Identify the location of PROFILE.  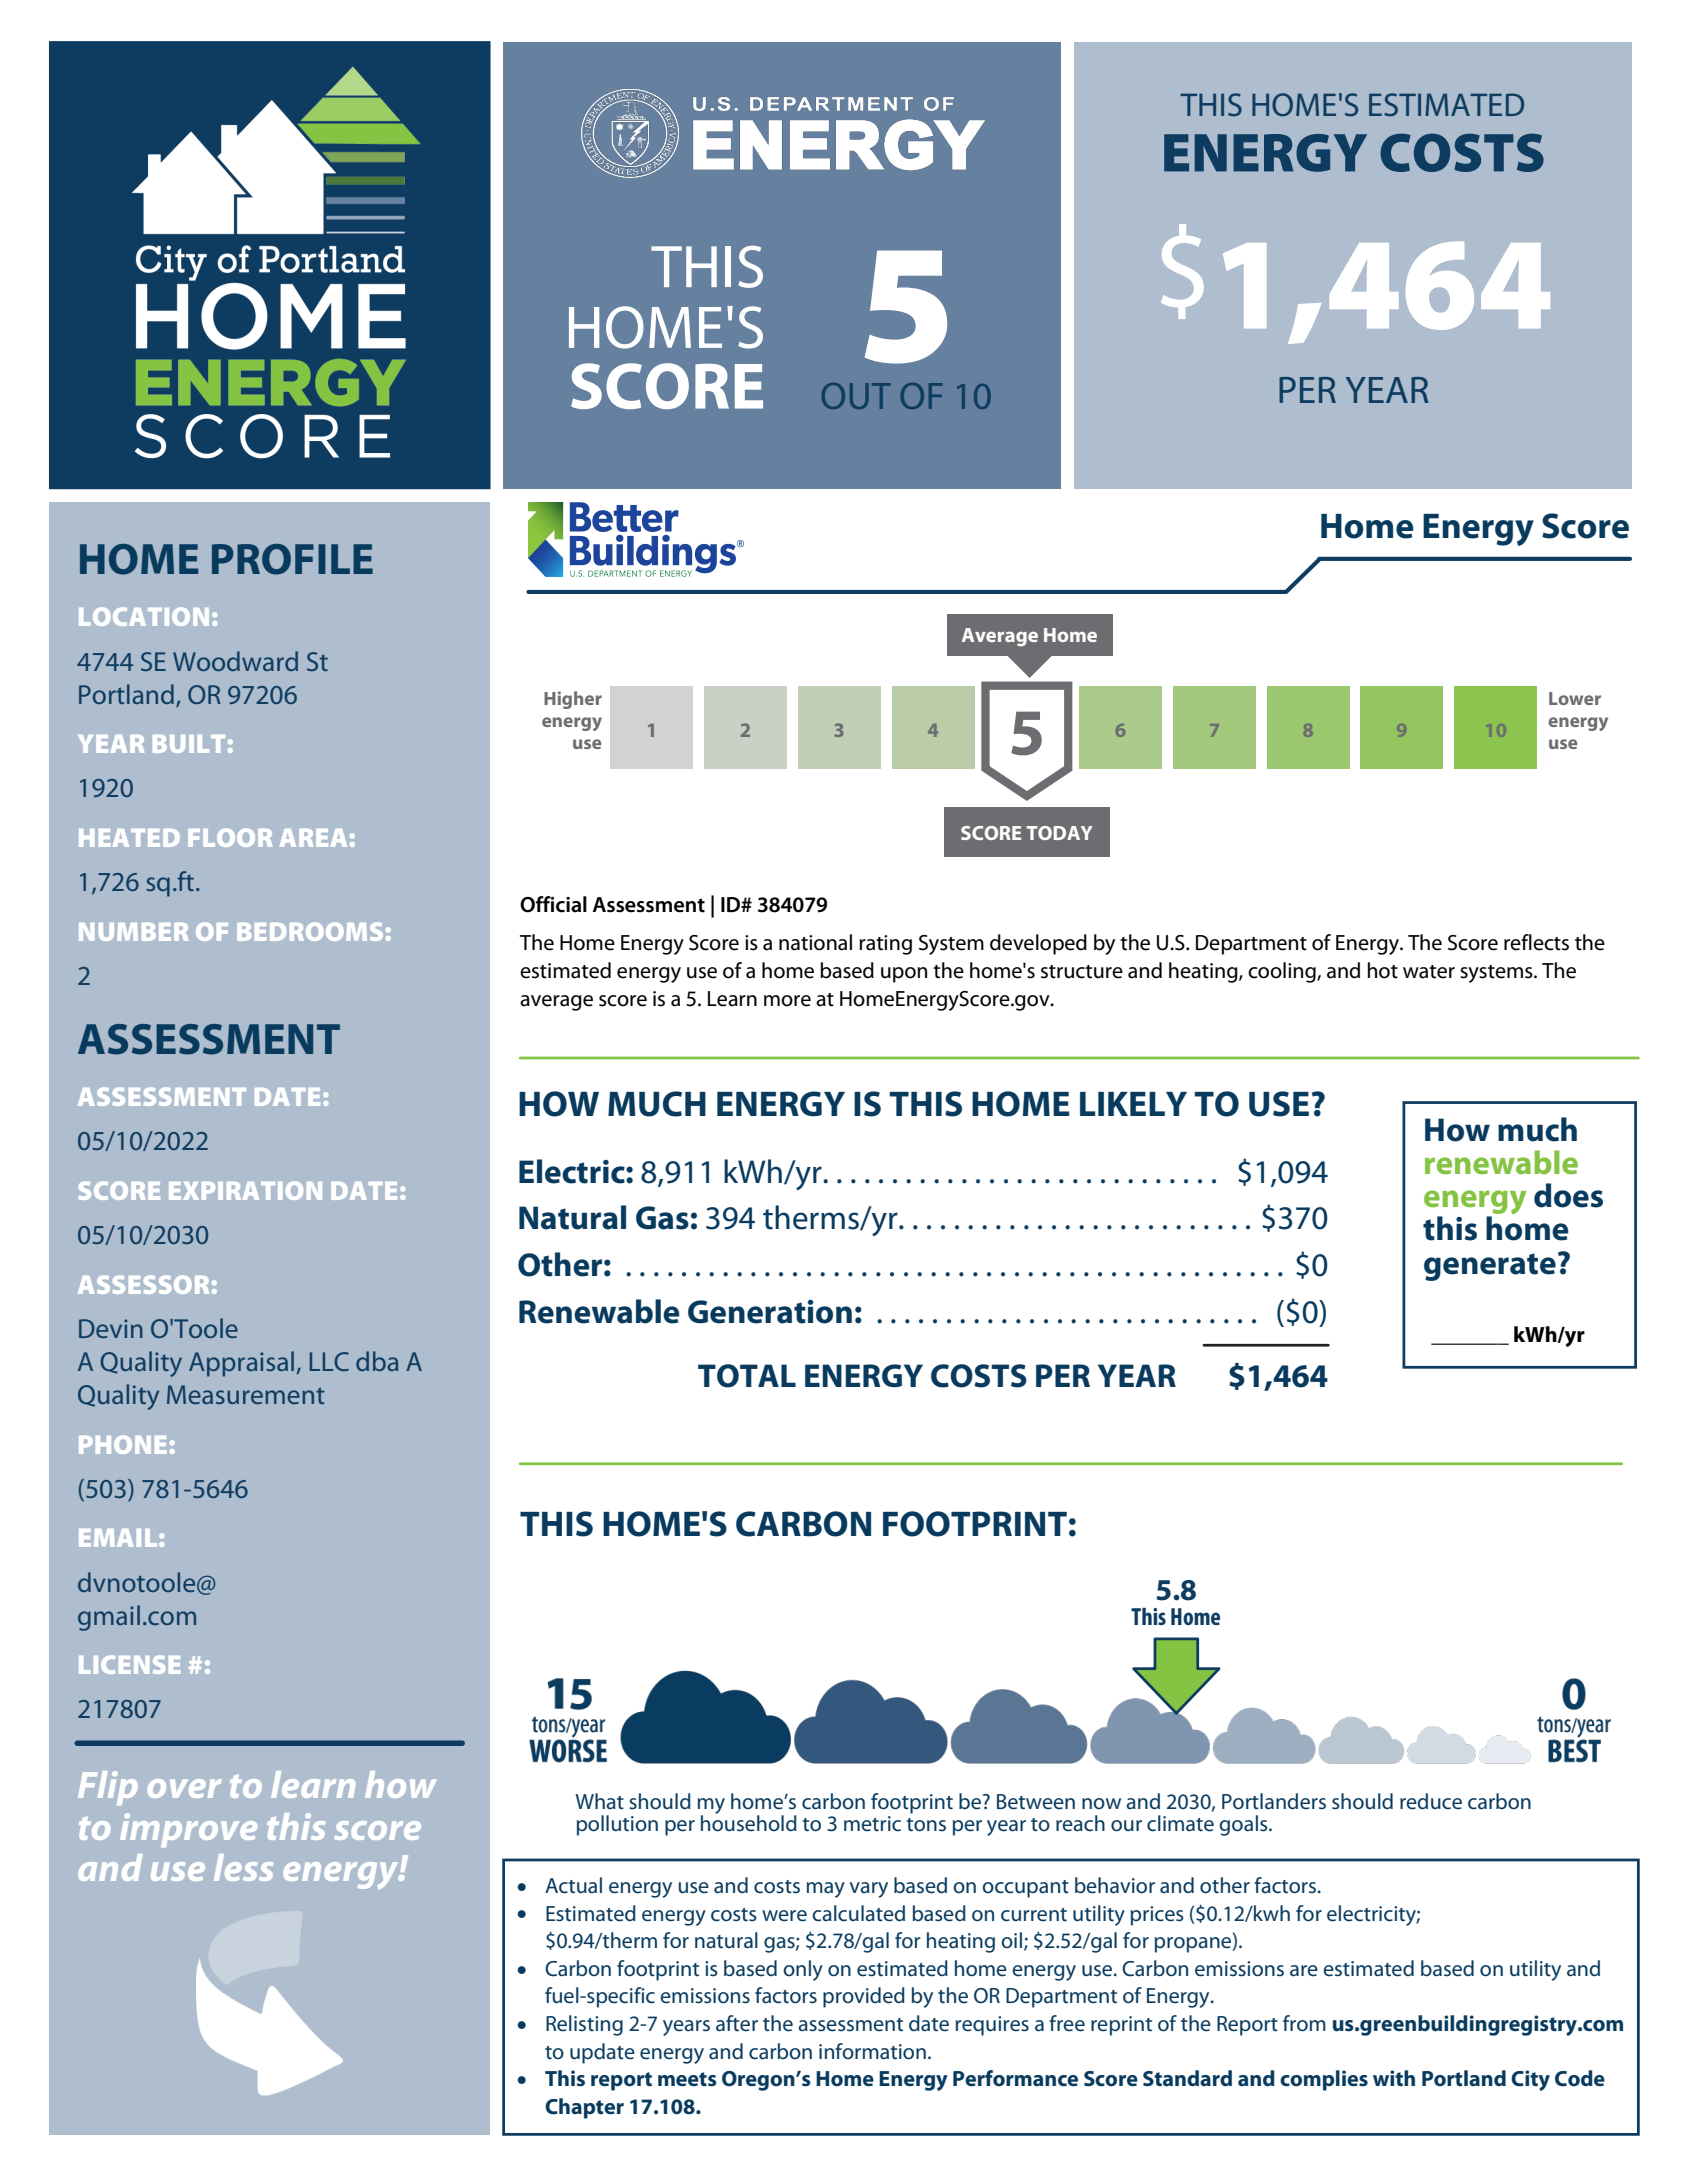
(292, 559).
